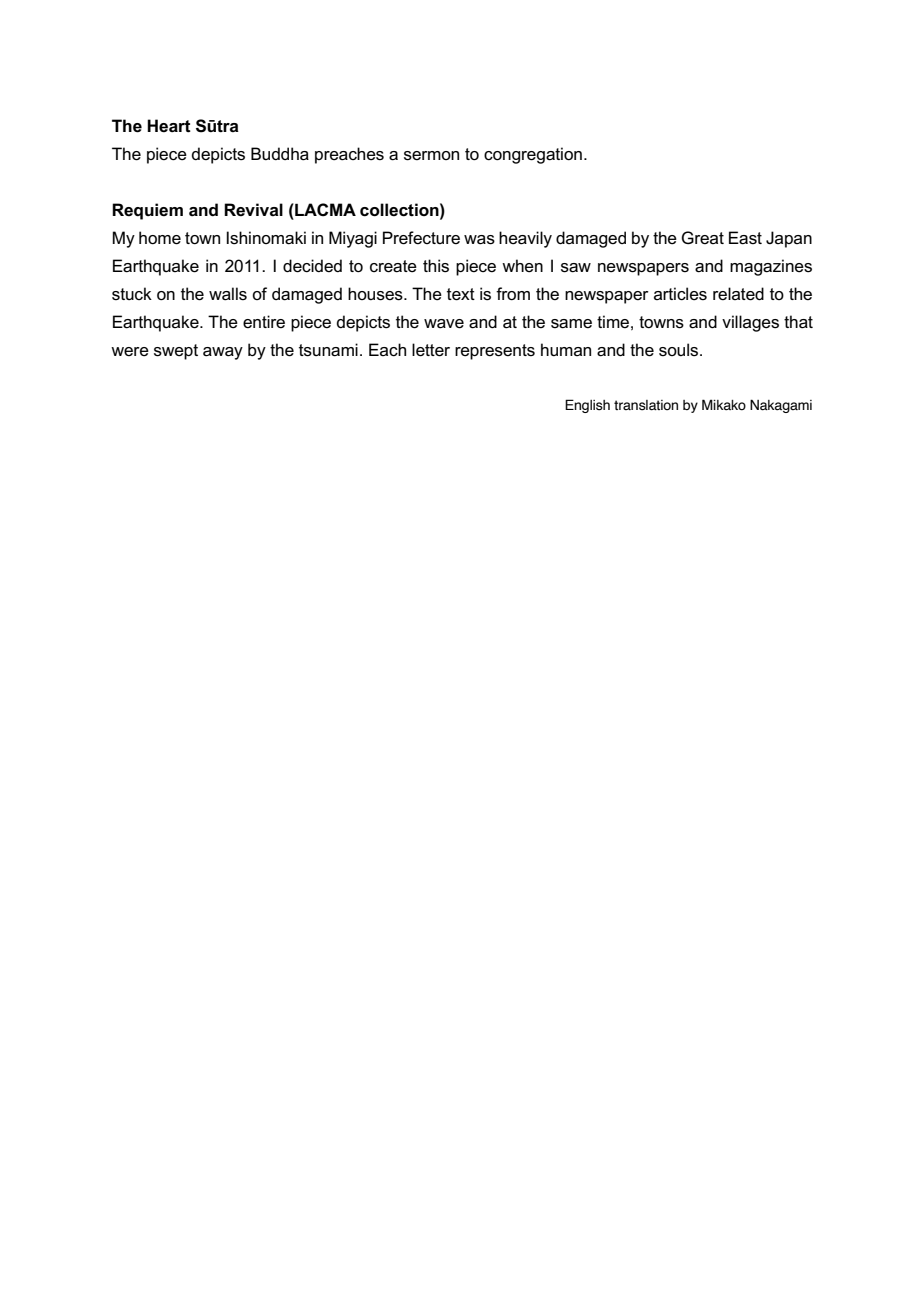 The image size is (924, 1308). What do you see at coordinates (750, 323) in the screenshot?
I see `villages` at bounding box center [750, 323].
